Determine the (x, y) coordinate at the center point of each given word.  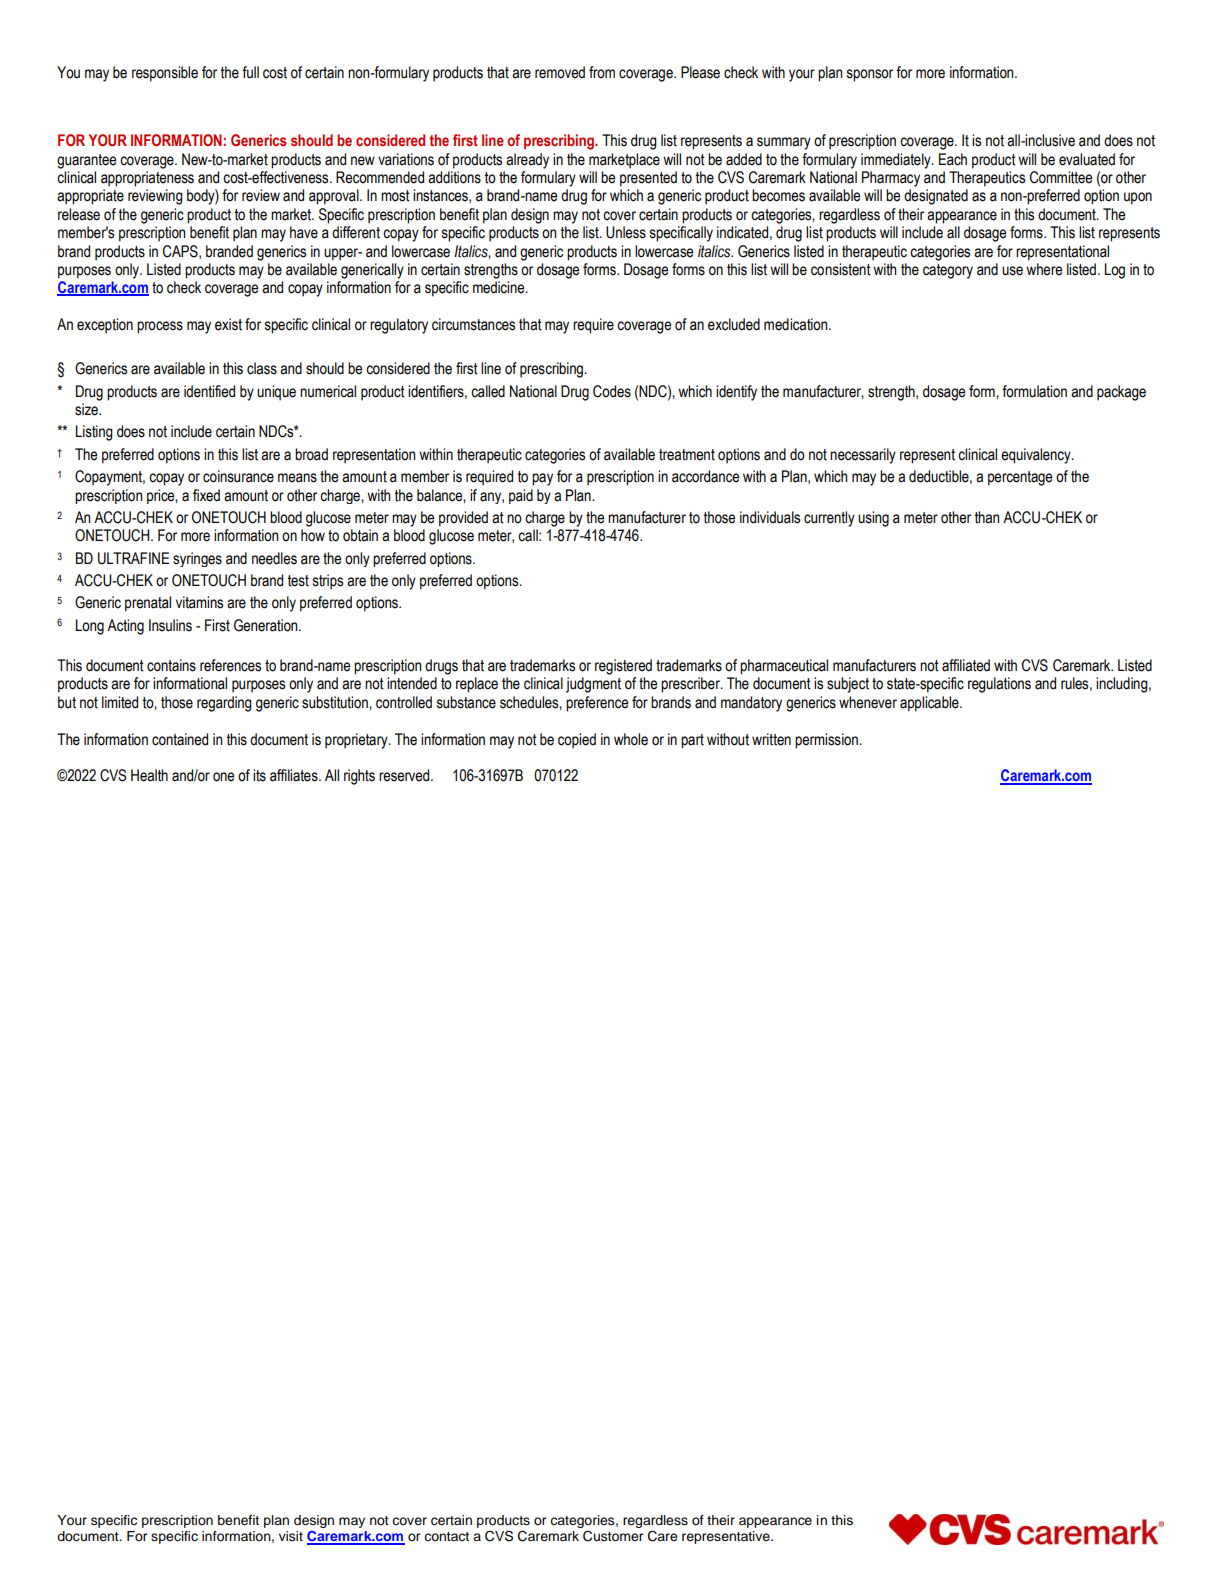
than (987, 517)
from (602, 72)
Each (953, 159)
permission (827, 741)
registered (623, 667)
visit (291, 1536)
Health (149, 775)
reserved (405, 775)
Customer (613, 1536)
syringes (197, 559)
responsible (165, 74)
